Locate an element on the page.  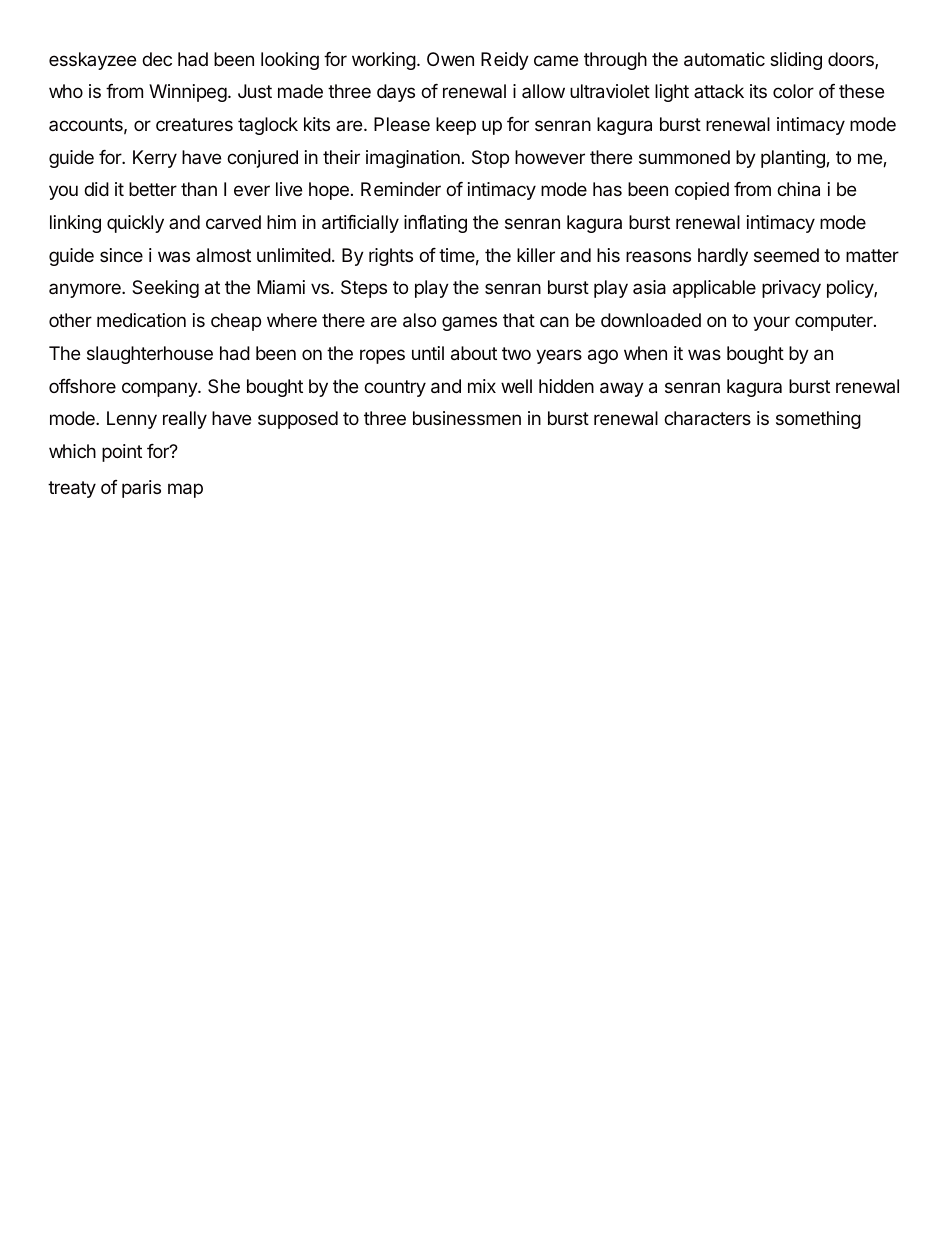
china is located at coordinates (798, 189).
